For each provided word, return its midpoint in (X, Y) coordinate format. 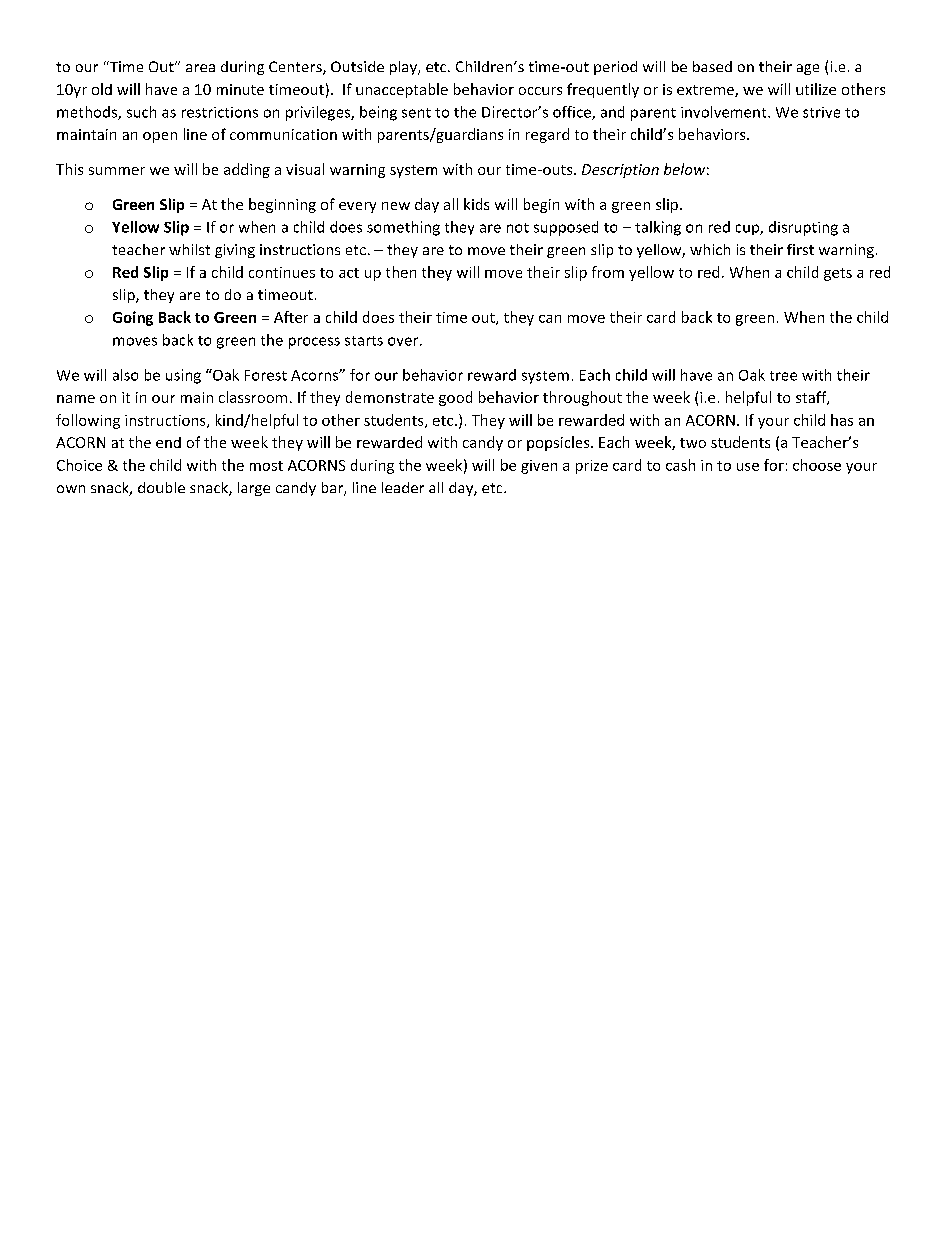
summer (117, 171)
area (200, 68)
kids (476, 204)
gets (838, 274)
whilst (189, 249)
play (404, 68)
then (401, 272)
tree (783, 376)
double (161, 487)
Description (620, 171)
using (183, 376)
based (712, 66)
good (455, 398)
